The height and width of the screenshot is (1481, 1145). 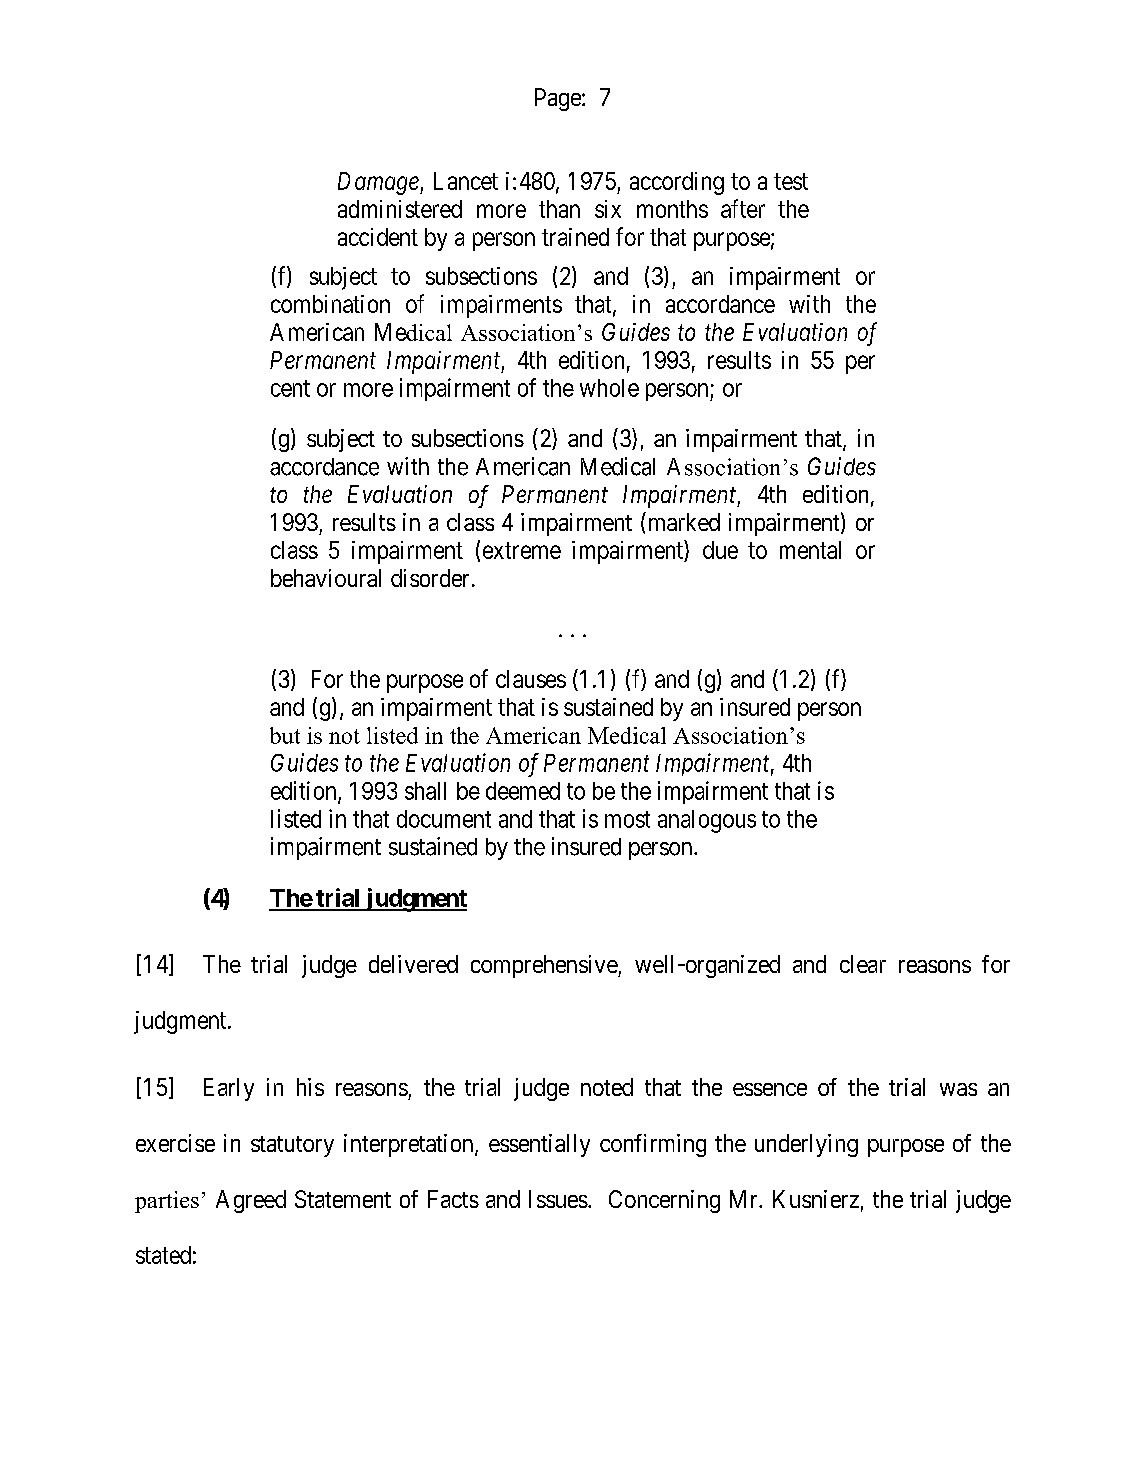 What do you see at coordinates (806, 1145) in the screenshot?
I see `underlying` at bounding box center [806, 1145].
